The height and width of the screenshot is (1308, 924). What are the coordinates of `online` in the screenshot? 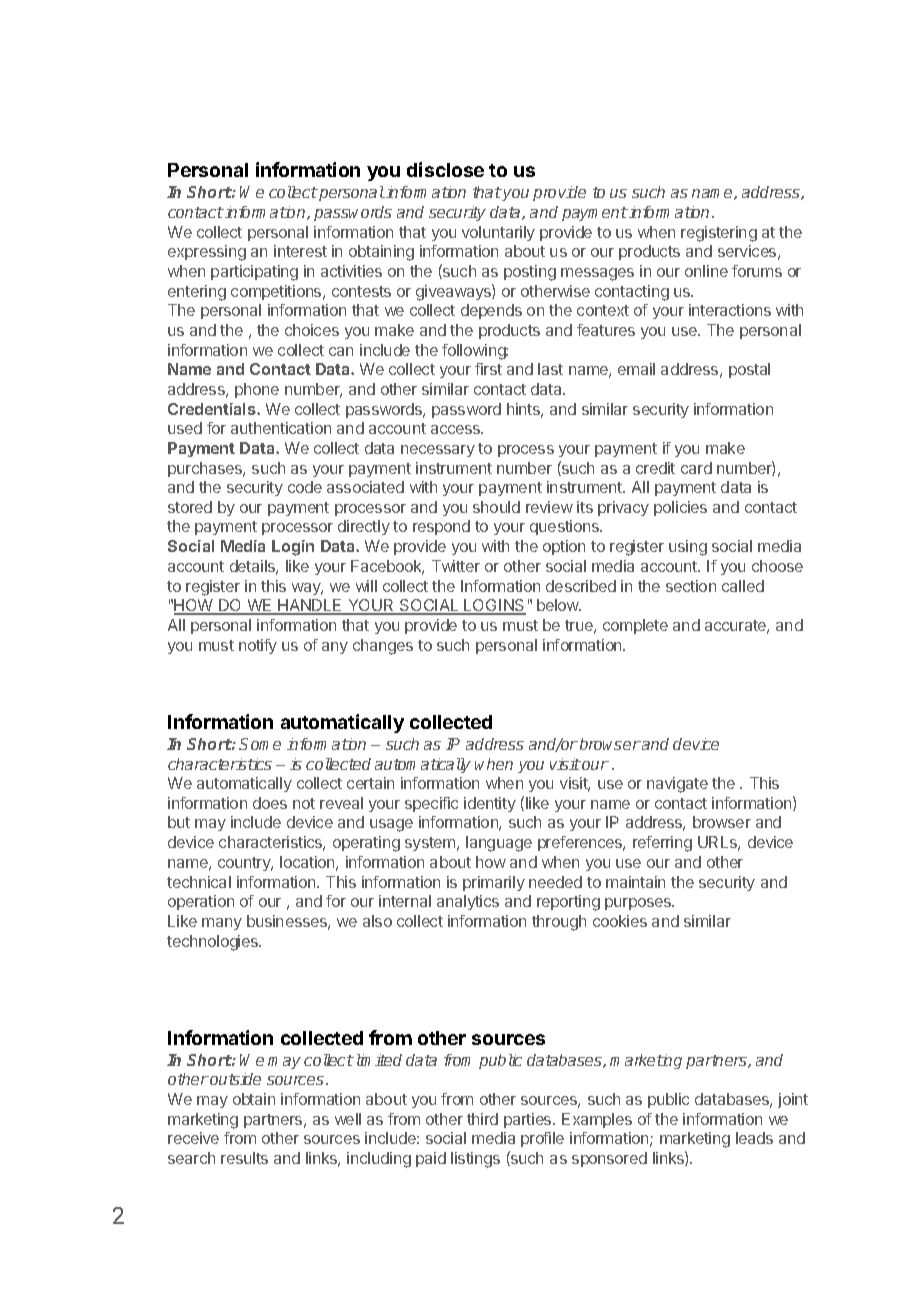 It's located at (706, 271).
